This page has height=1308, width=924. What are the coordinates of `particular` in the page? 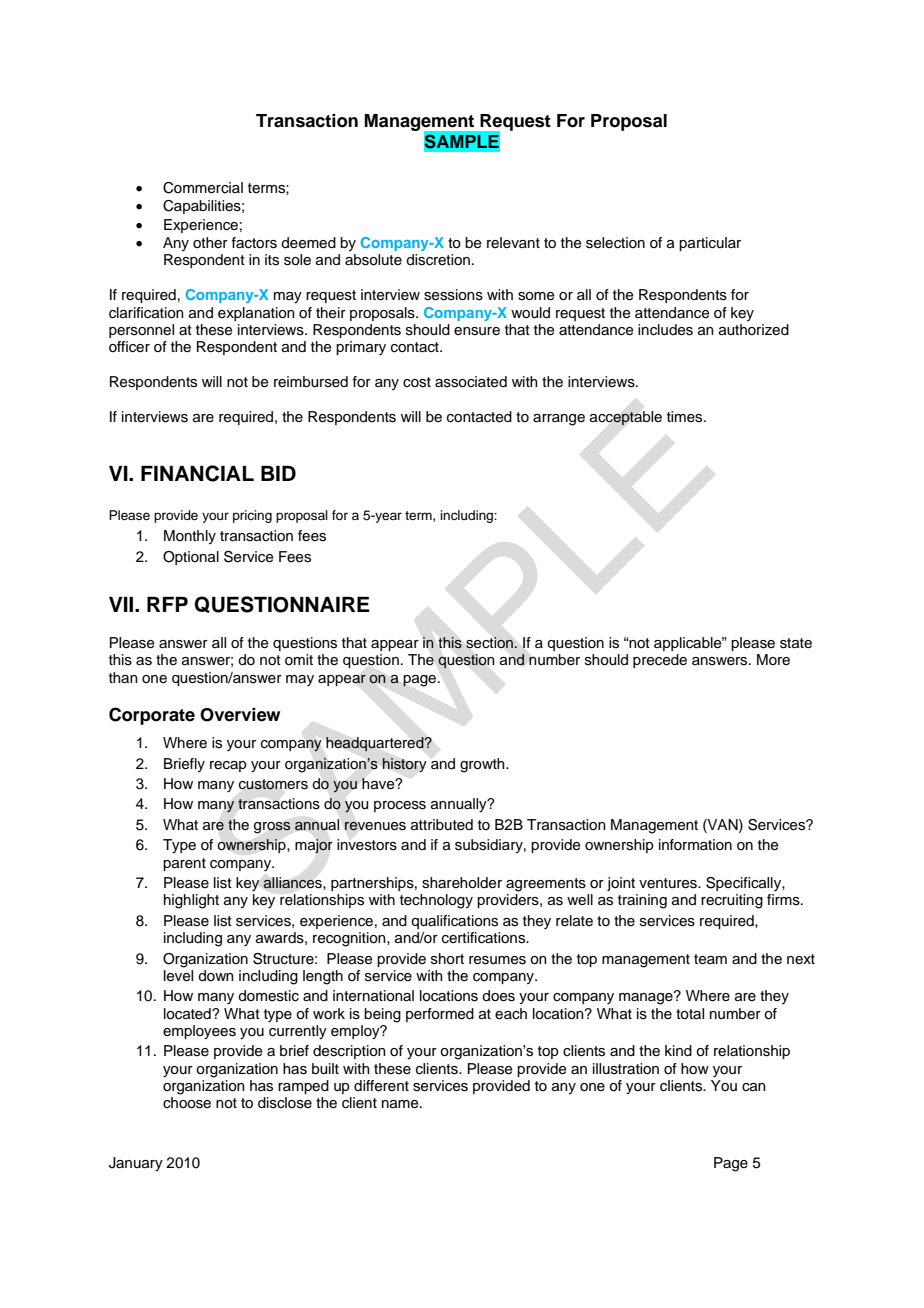 It's located at (710, 244).
